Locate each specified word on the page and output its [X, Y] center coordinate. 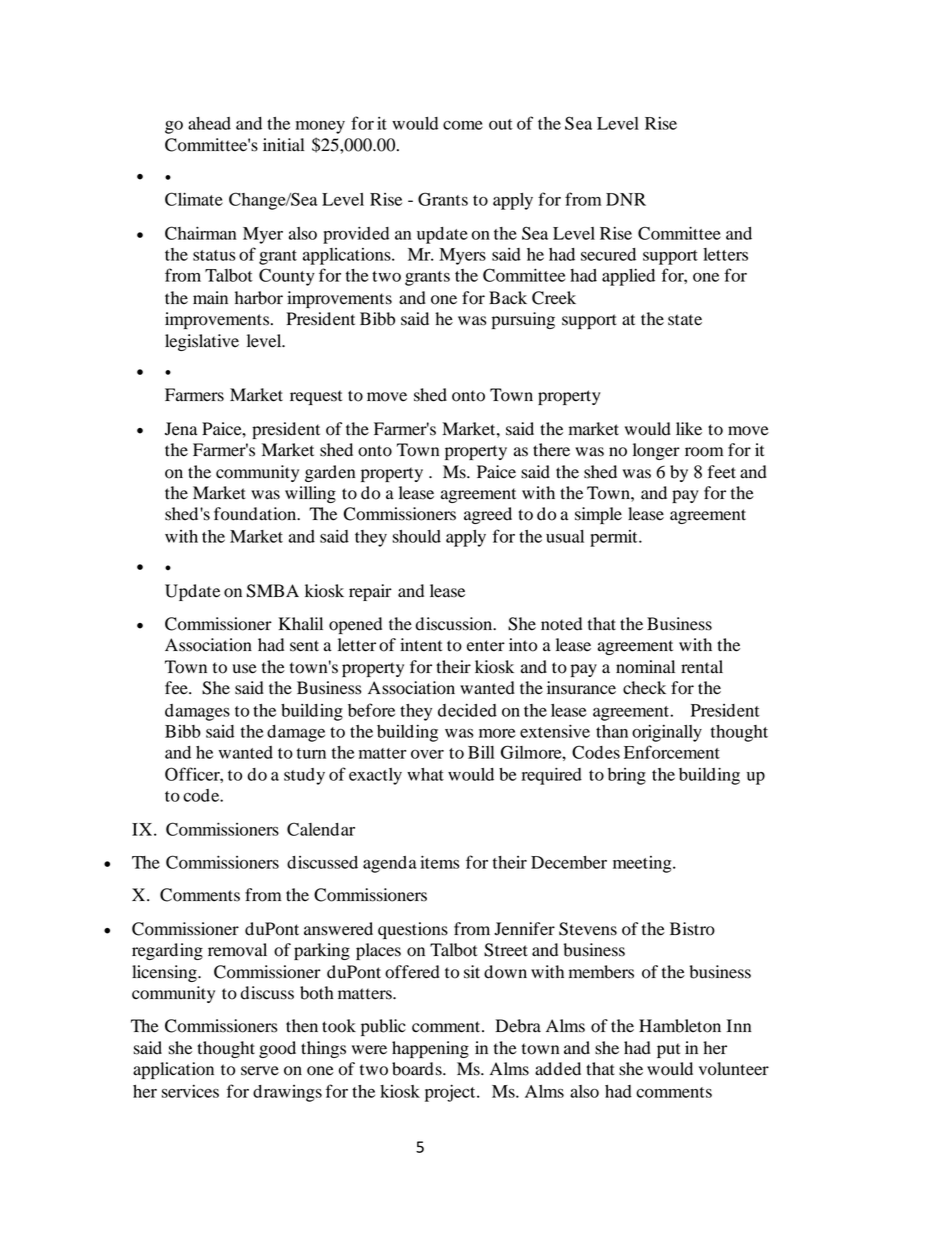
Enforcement [672, 752]
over [427, 754]
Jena [181, 429]
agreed [488, 515]
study [304, 776]
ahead [209, 123]
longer [656, 451]
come [463, 125]
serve [260, 1071]
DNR [626, 199]
